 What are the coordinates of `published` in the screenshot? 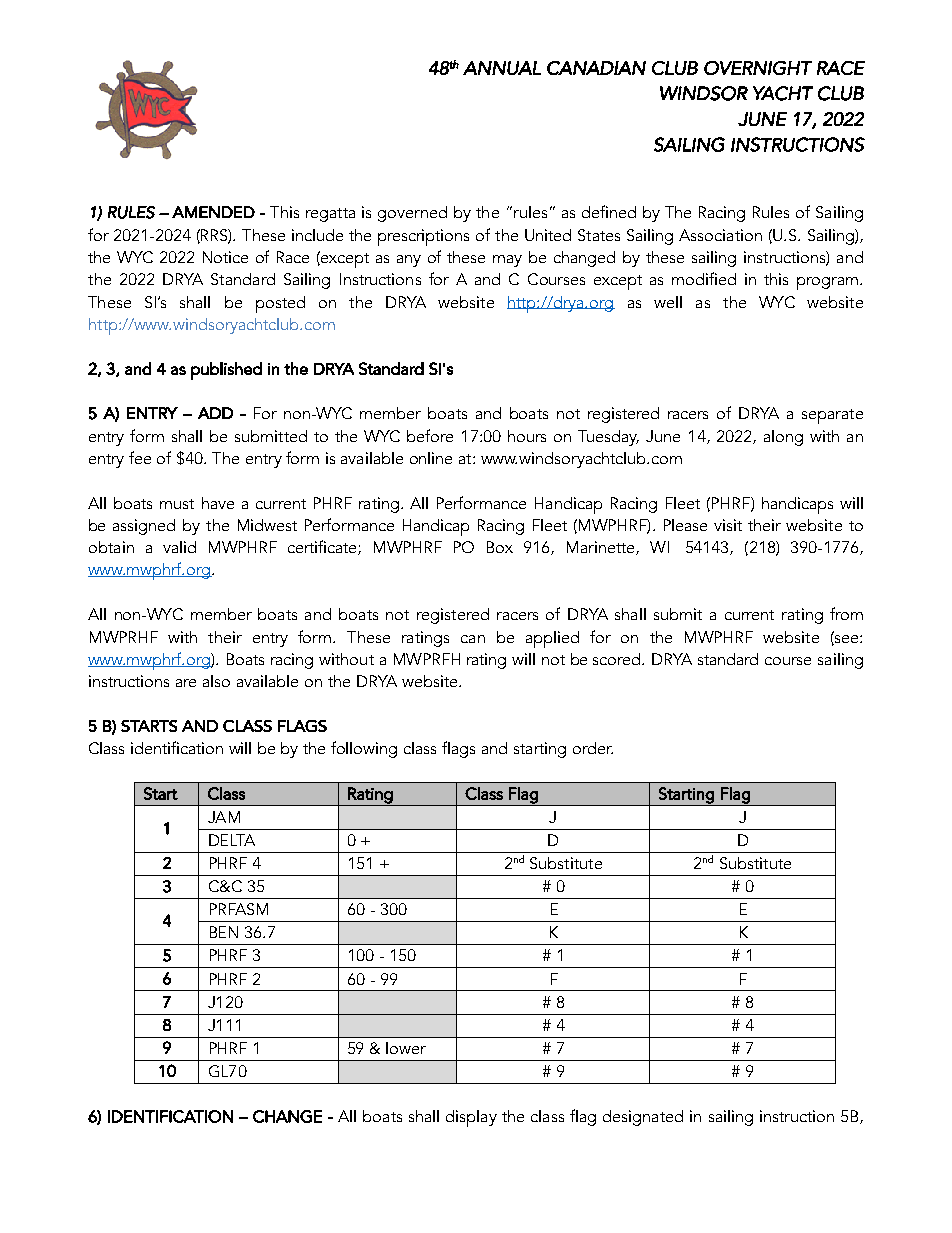 It's located at (226, 371).
